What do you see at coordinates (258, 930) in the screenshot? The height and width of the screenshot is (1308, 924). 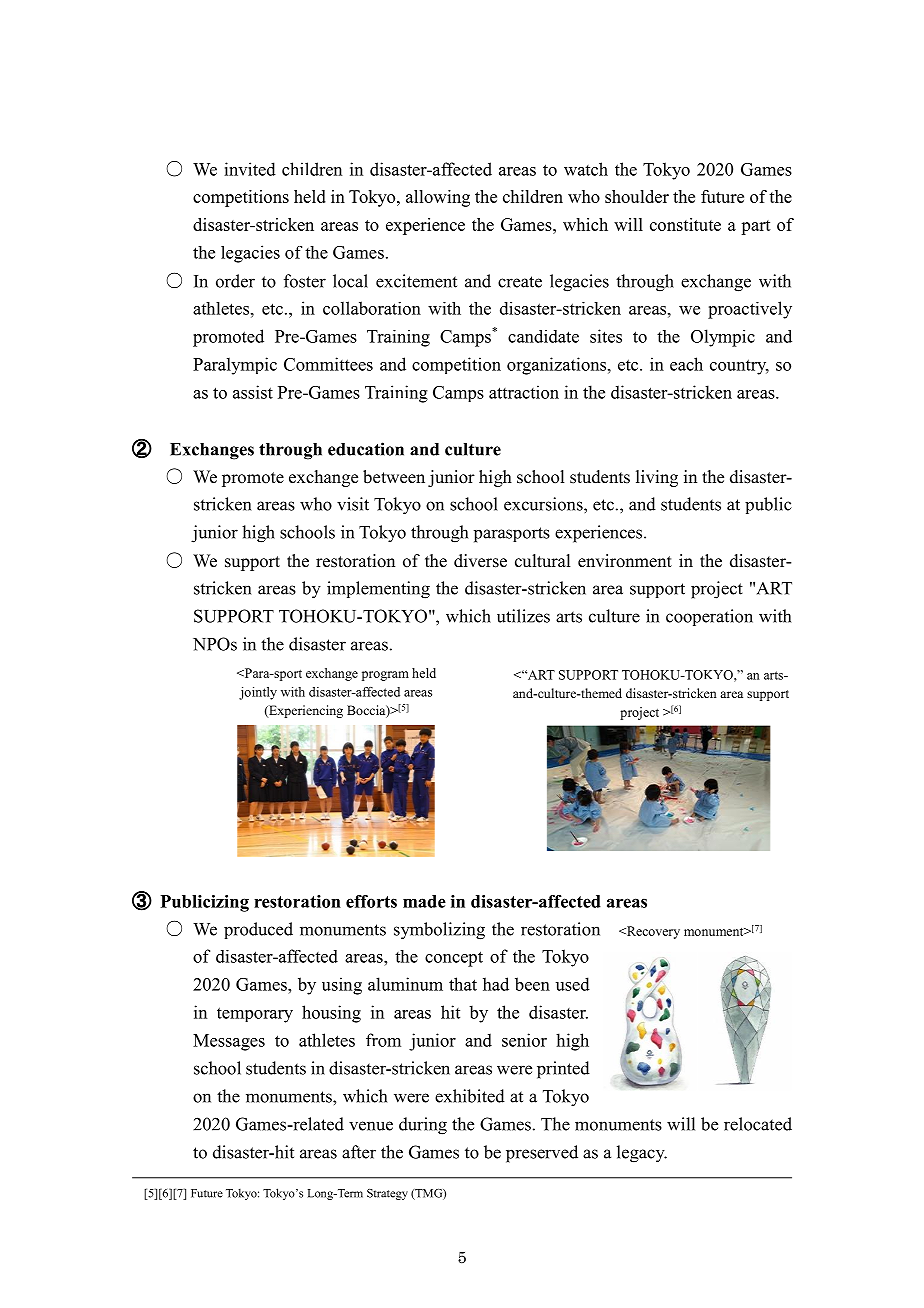 I see `produced` at bounding box center [258, 930].
